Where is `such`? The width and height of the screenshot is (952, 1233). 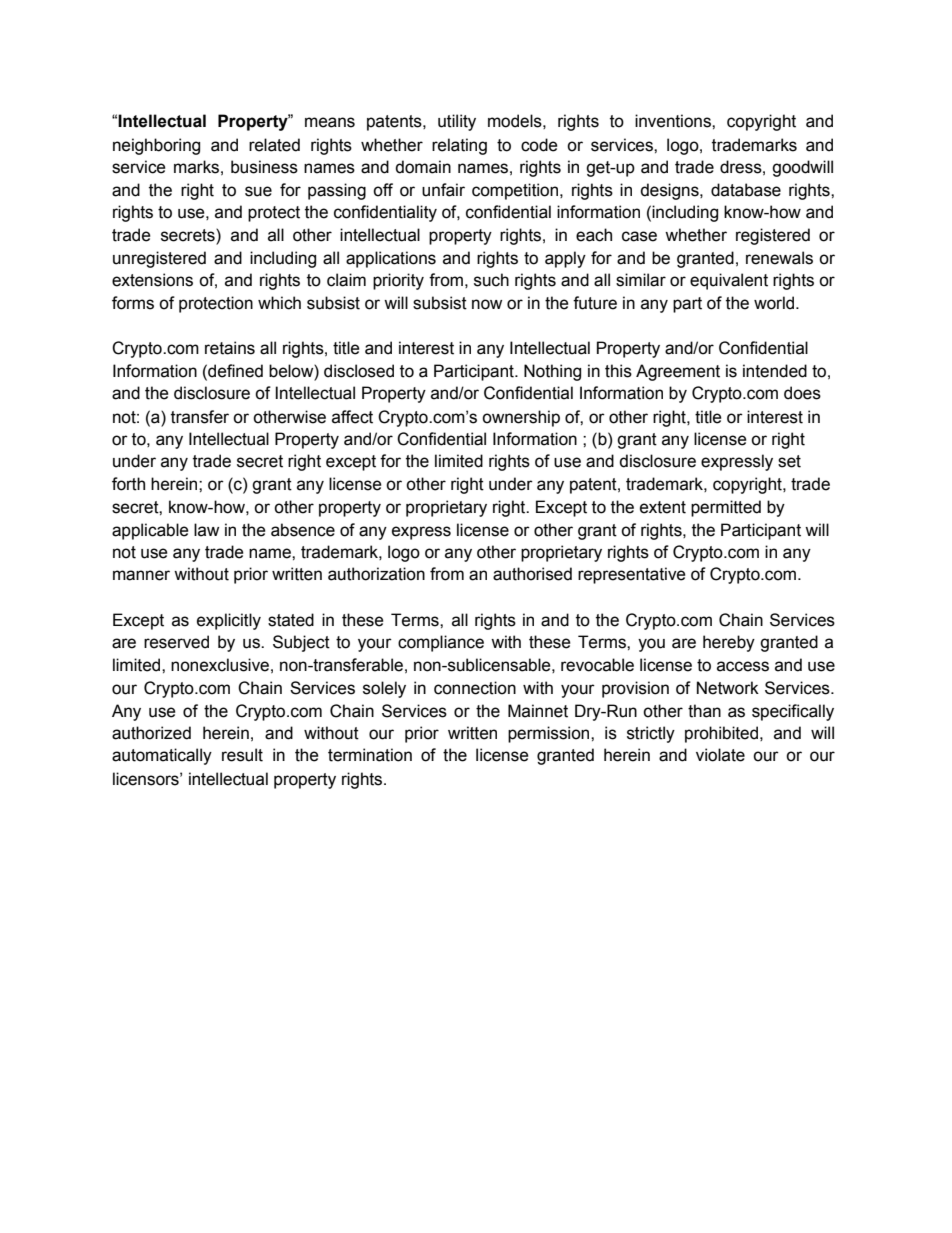
such is located at coordinates (491, 280).
